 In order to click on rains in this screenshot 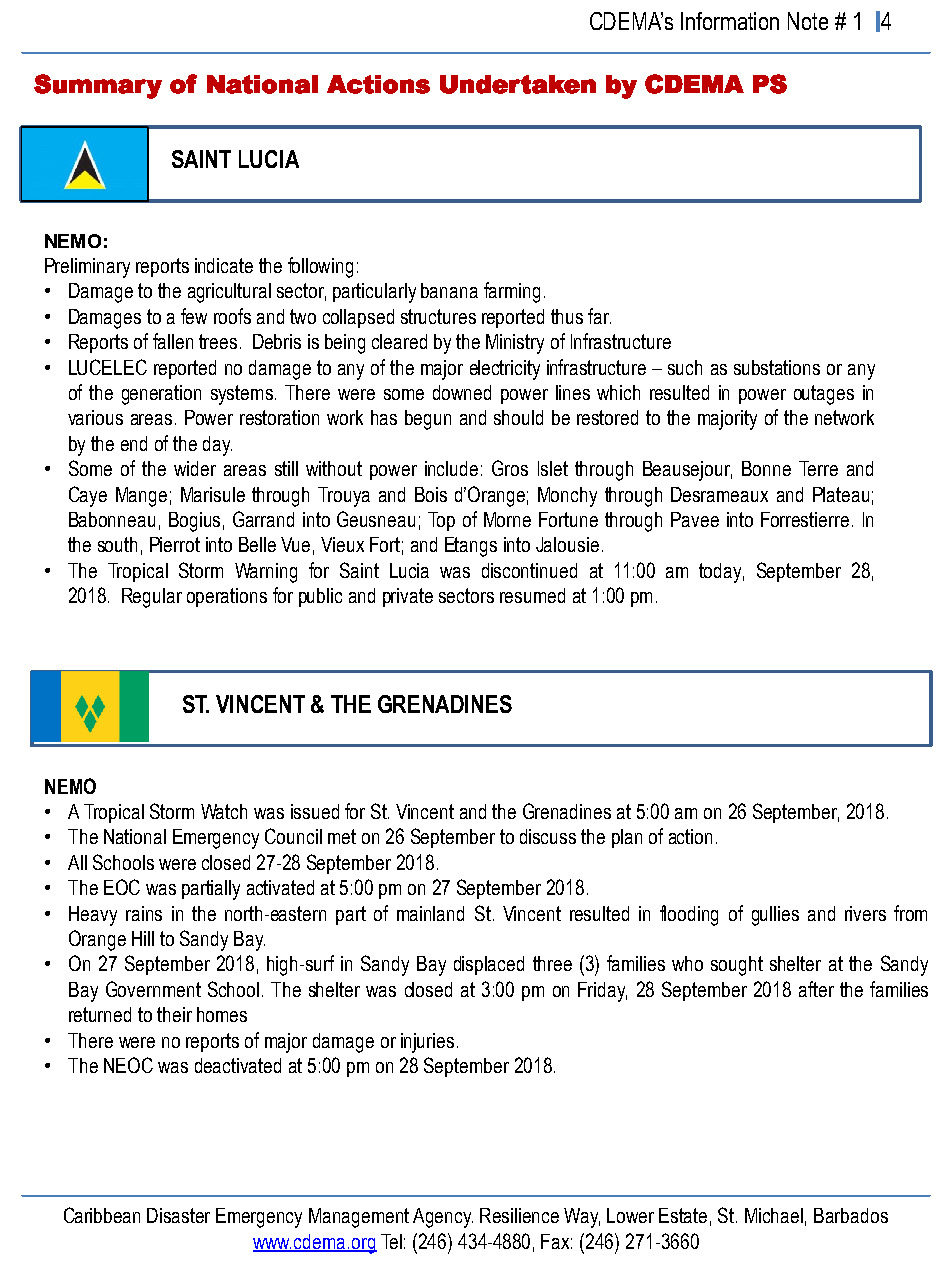, I will do `click(144, 913)`.
